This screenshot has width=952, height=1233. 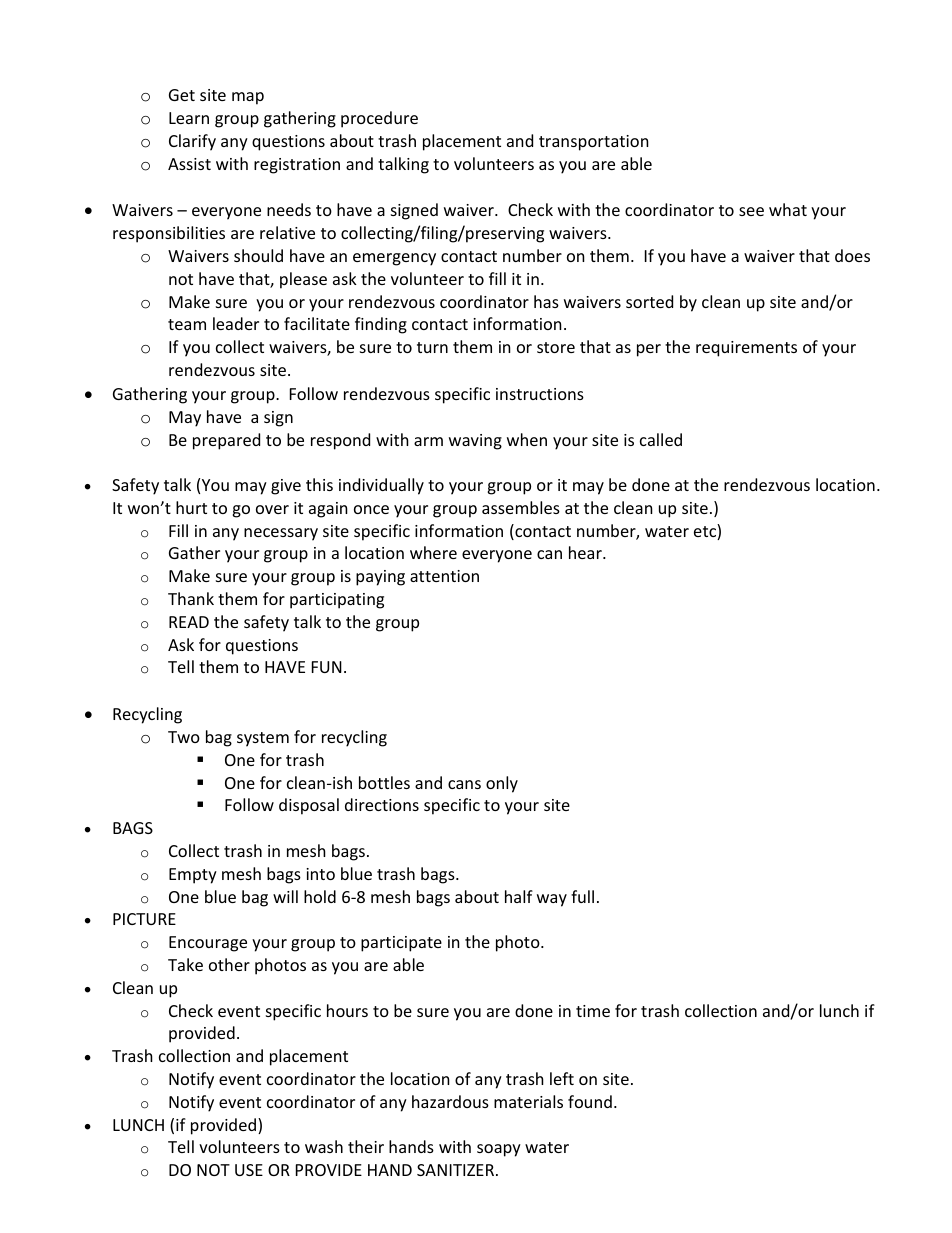 What do you see at coordinates (444, 576) in the screenshot?
I see `attention` at bounding box center [444, 576].
